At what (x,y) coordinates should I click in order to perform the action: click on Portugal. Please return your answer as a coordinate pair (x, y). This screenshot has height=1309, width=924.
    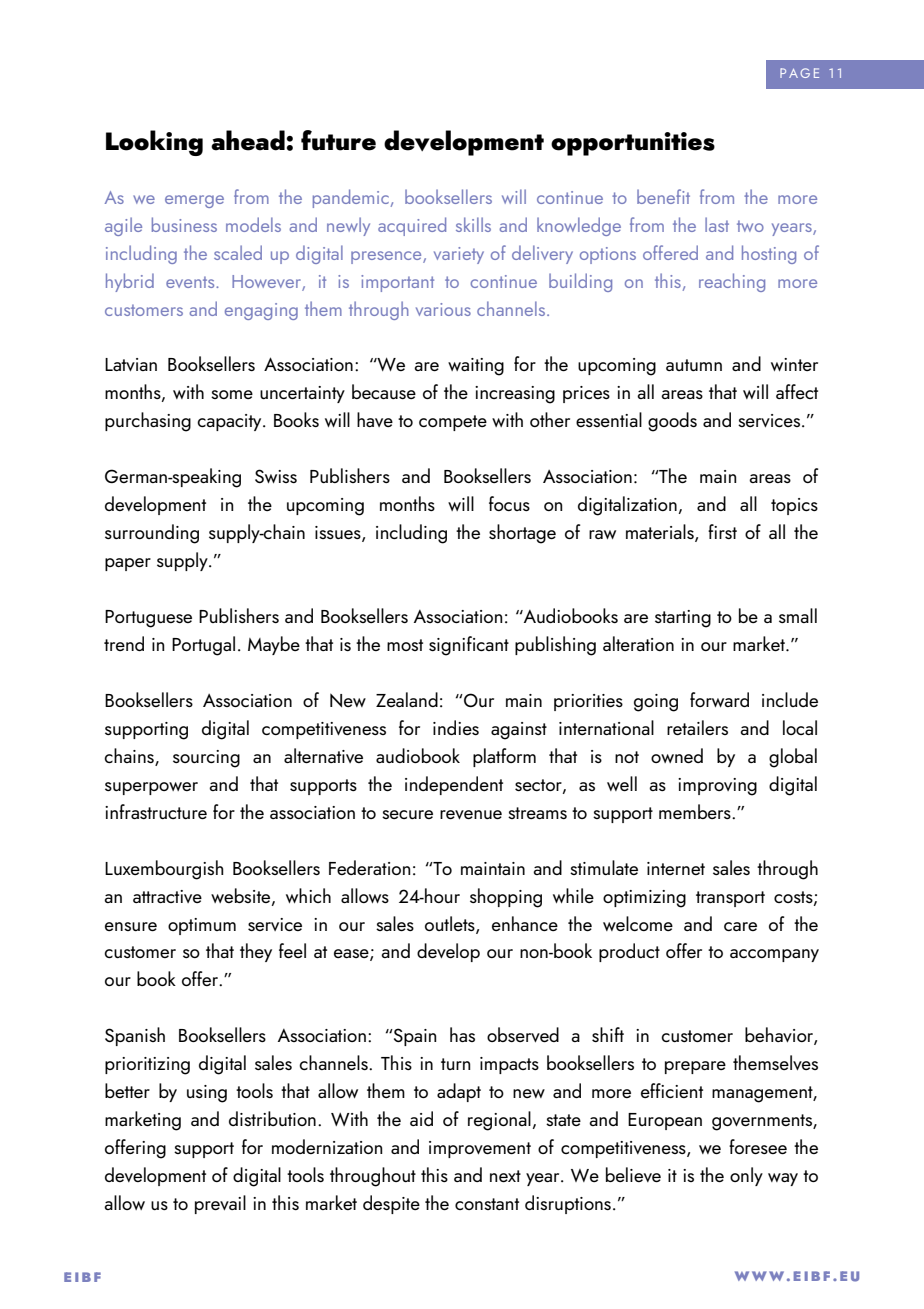
    Looking at the image, I should click on (203, 646).
